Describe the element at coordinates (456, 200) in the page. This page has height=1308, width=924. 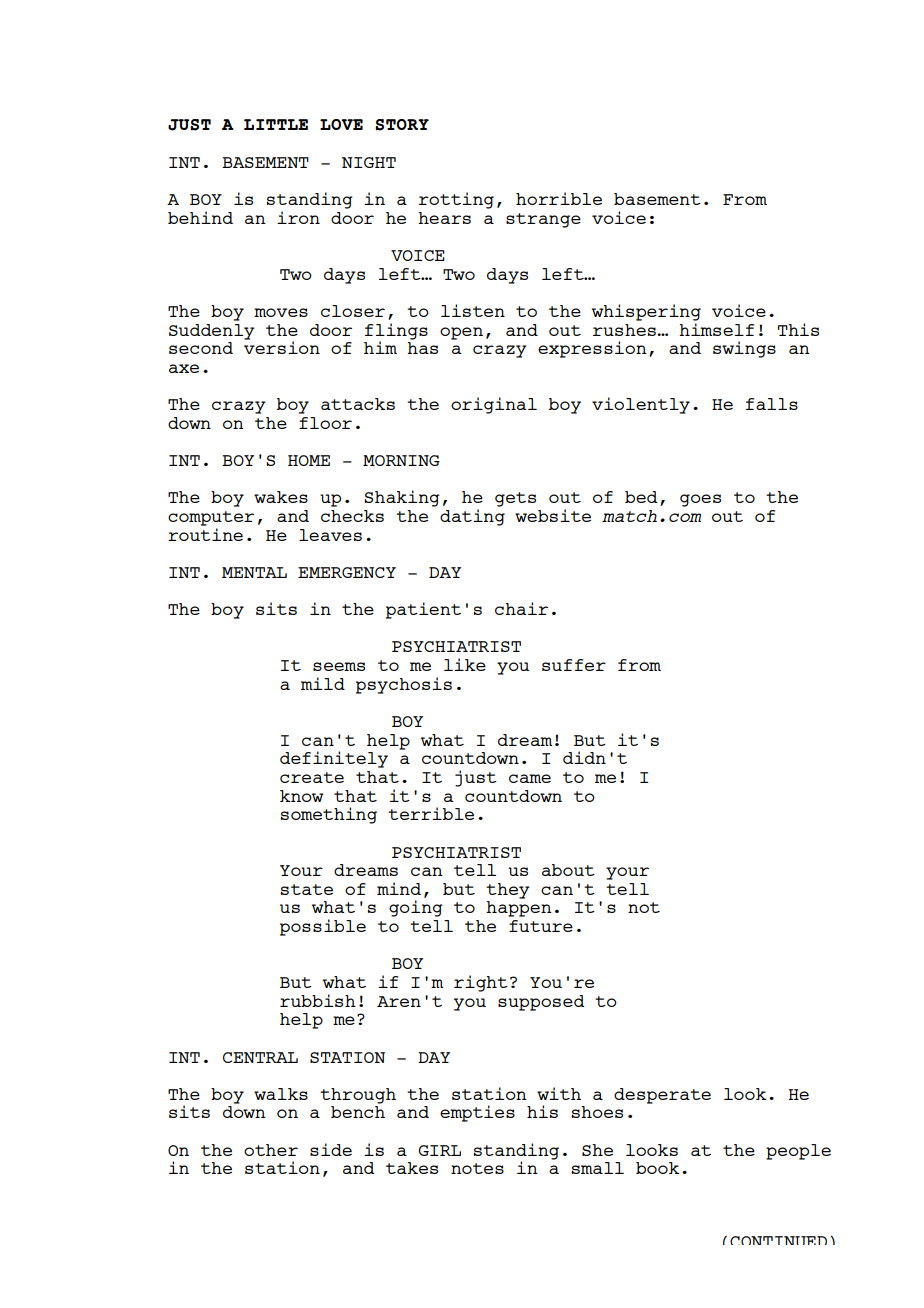
I see `rotting` at that location.
